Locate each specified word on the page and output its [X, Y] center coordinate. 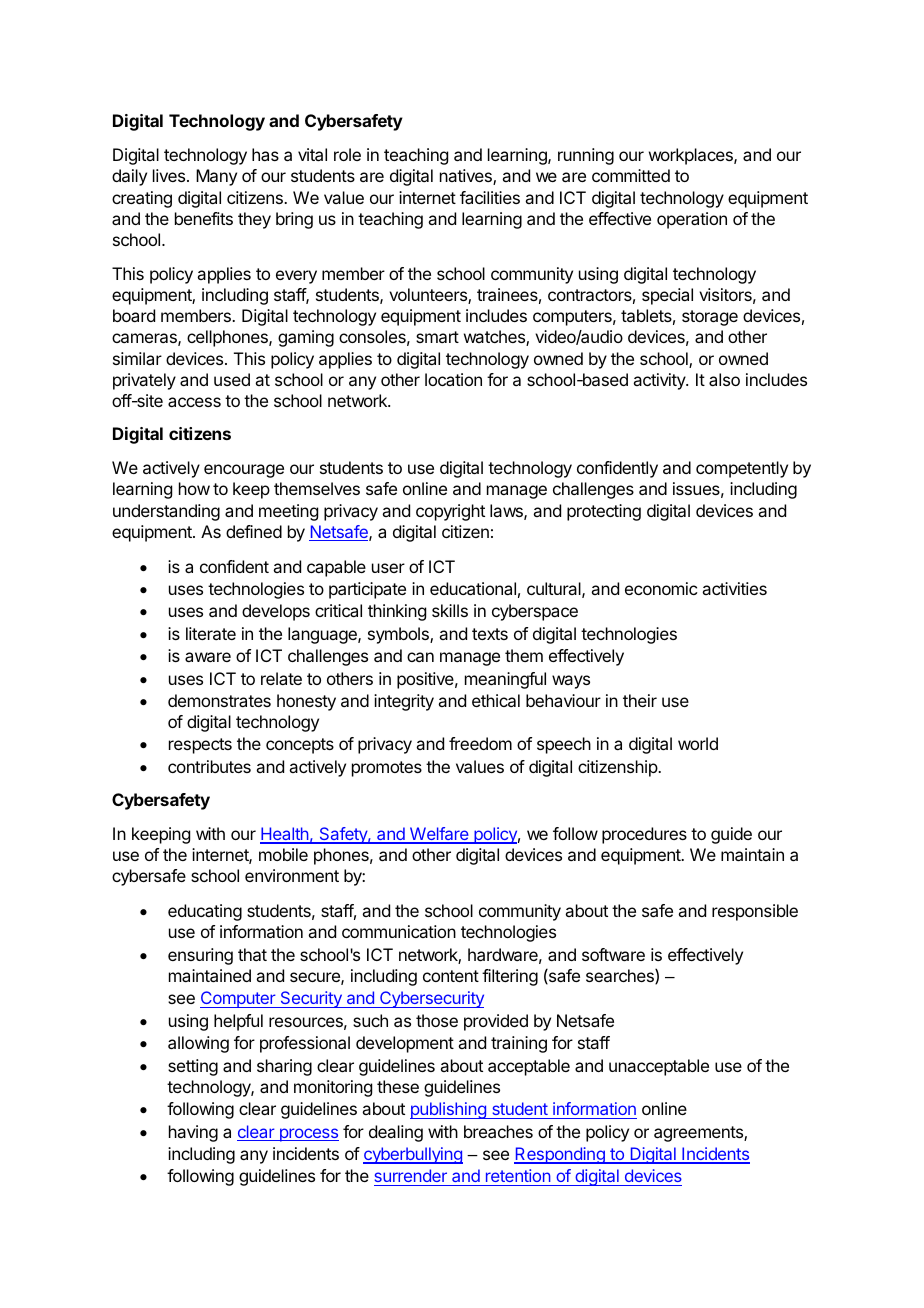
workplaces [692, 156]
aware [208, 657]
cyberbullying [413, 1155]
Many [216, 177]
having [193, 1133]
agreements [699, 1134]
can [420, 657]
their [640, 700]
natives [467, 177]
